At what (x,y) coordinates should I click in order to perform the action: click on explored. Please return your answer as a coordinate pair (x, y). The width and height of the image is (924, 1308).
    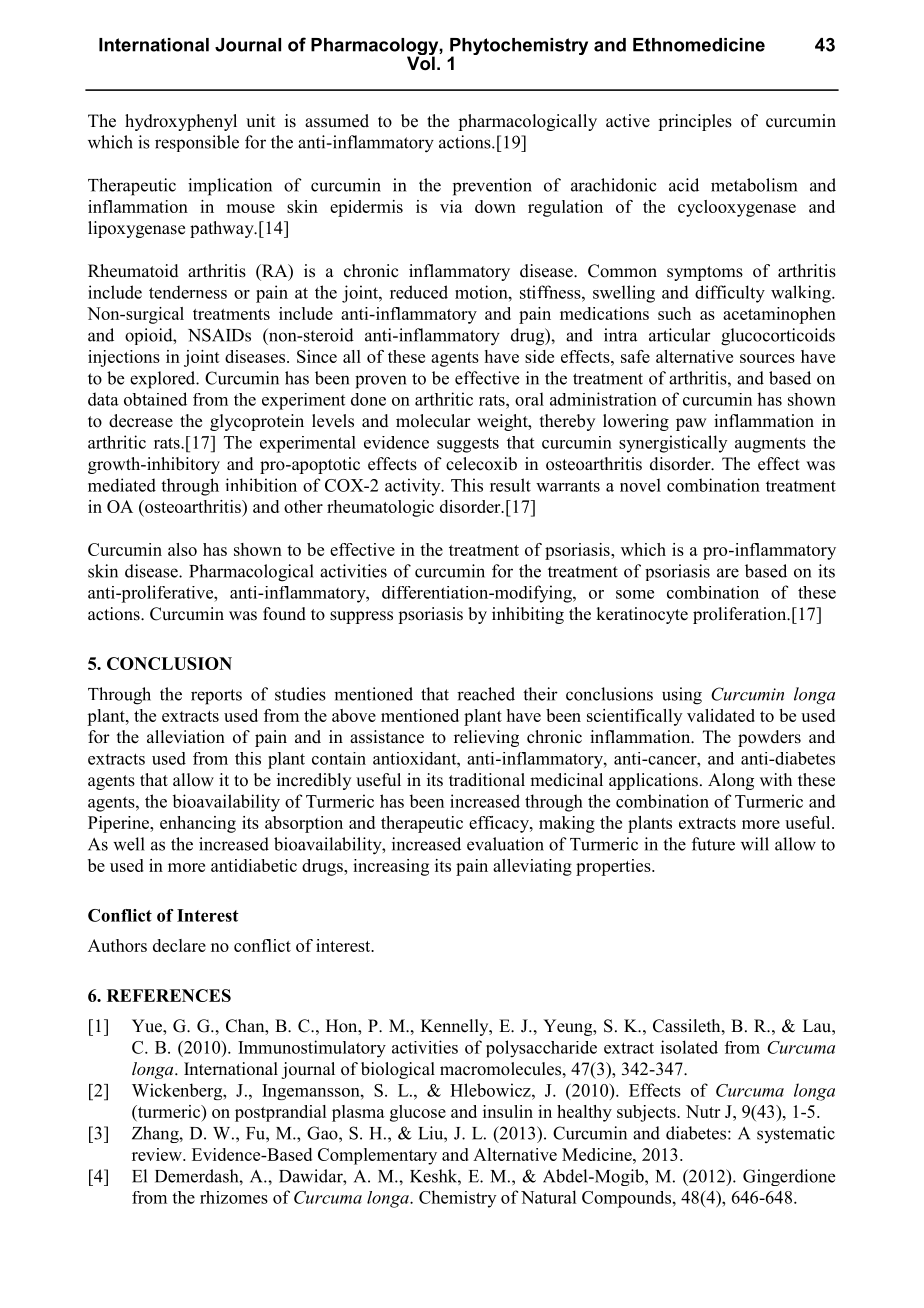
    Looking at the image, I should click on (164, 380).
